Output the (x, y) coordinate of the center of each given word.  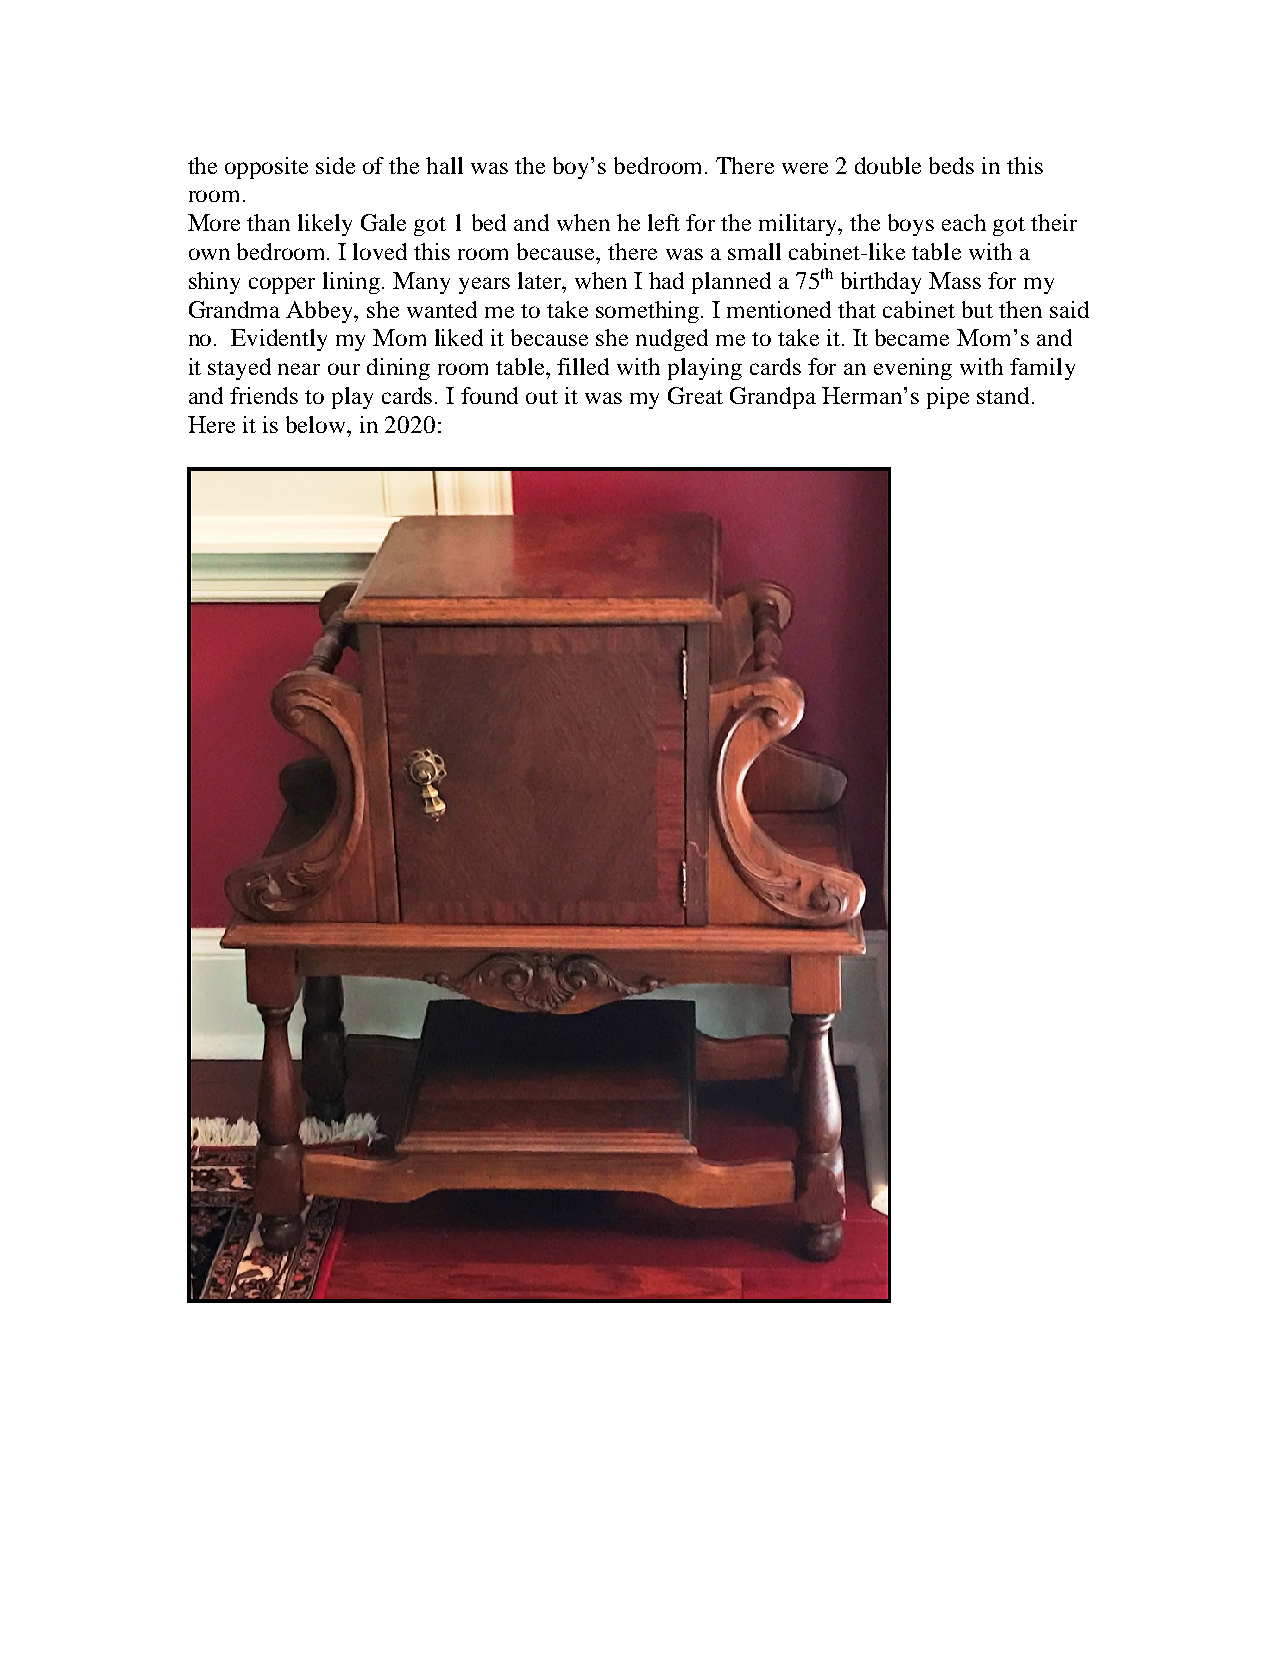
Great (695, 395)
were (805, 168)
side (335, 165)
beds (951, 165)
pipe (948, 398)
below (317, 424)
